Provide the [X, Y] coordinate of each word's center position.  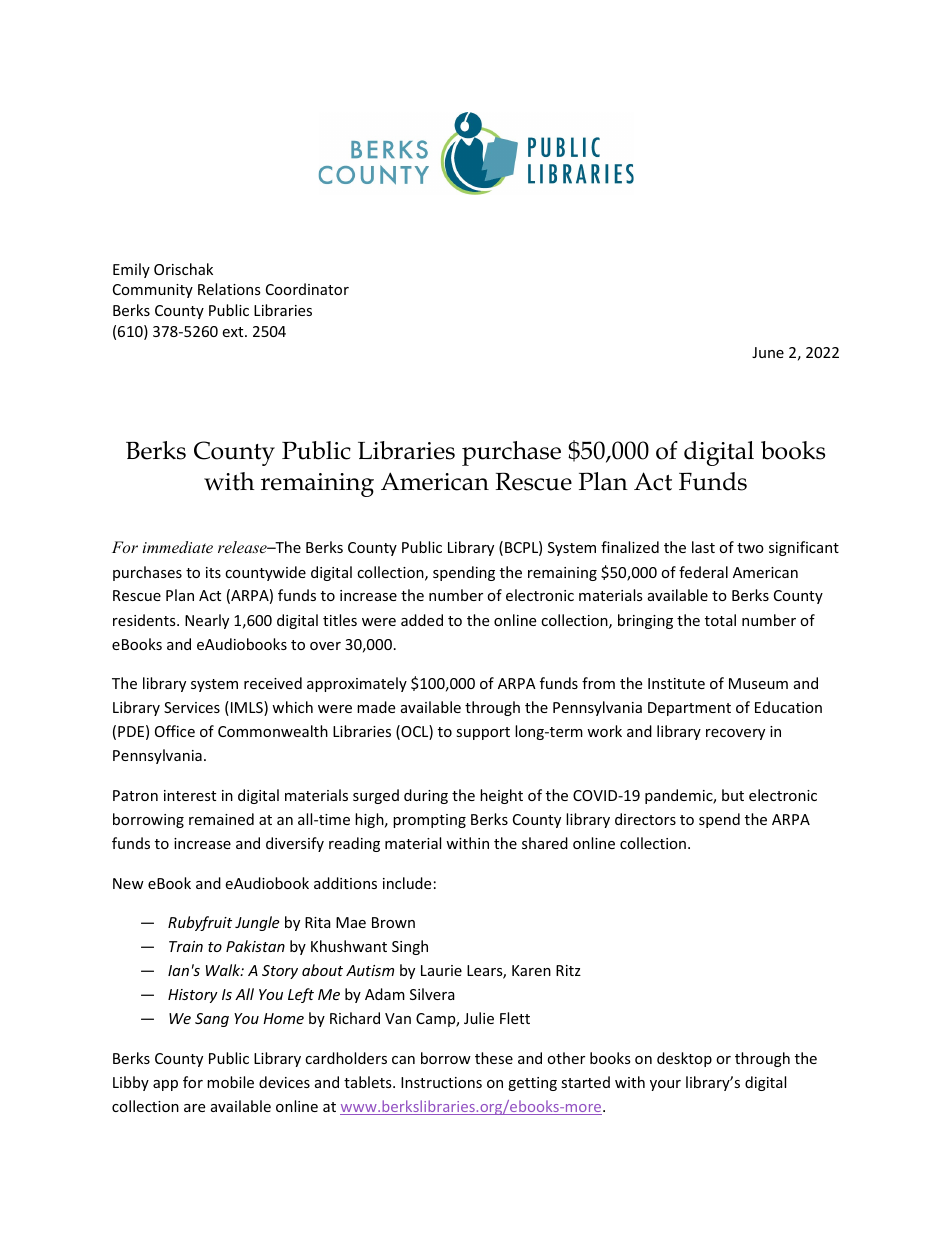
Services [192, 707]
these [494, 1058]
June [768, 352]
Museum [758, 683]
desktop [684, 1059]
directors [645, 819]
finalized [630, 547]
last [703, 547]
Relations [229, 289]
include [407, 883]
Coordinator [307, 289]
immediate [177, 547]
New [128, 883]
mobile [230, 1082]
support [483, 733]
